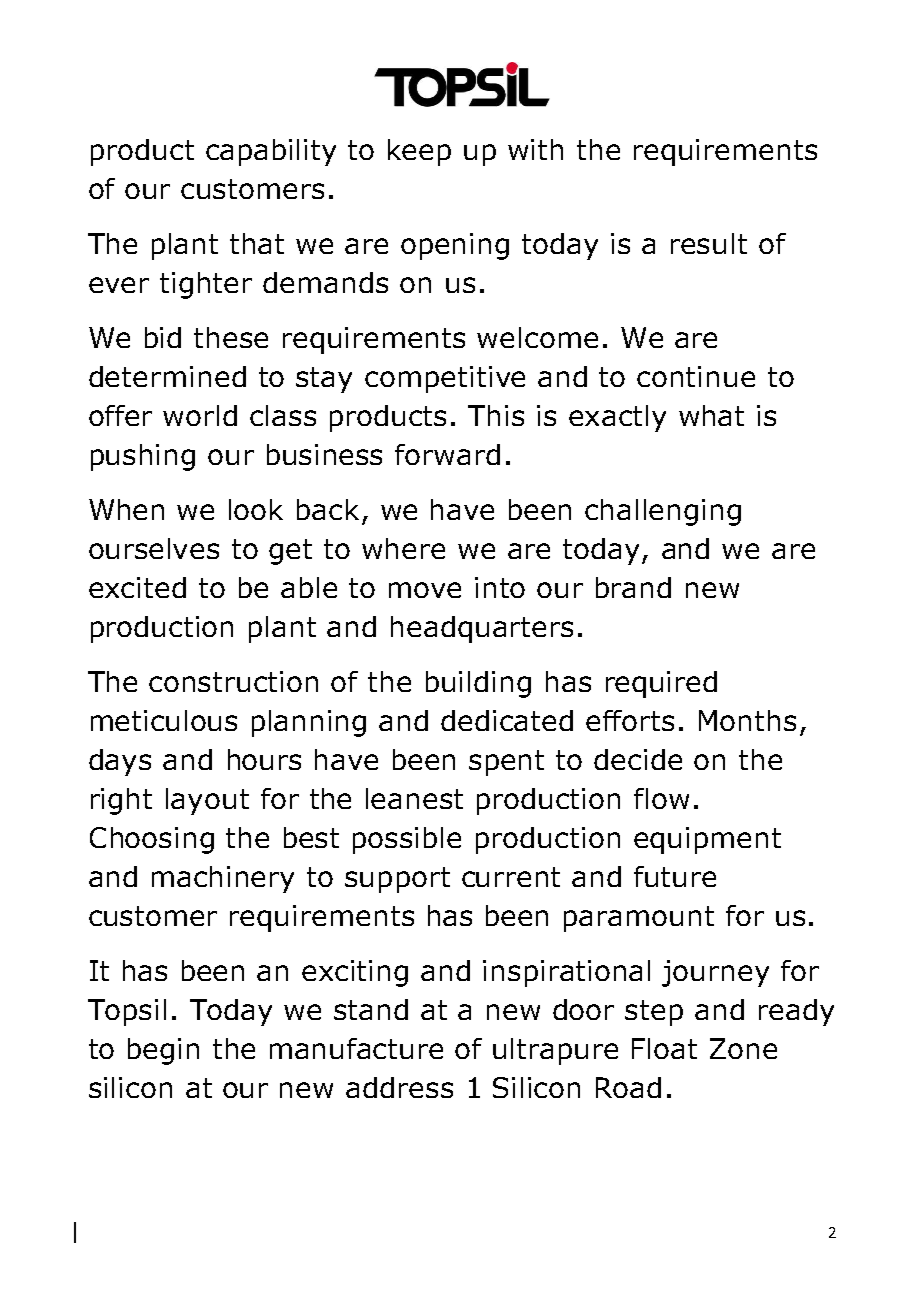 The width and height of the page is (924, 1308). I want to click on begin, so click(163, 1051).
